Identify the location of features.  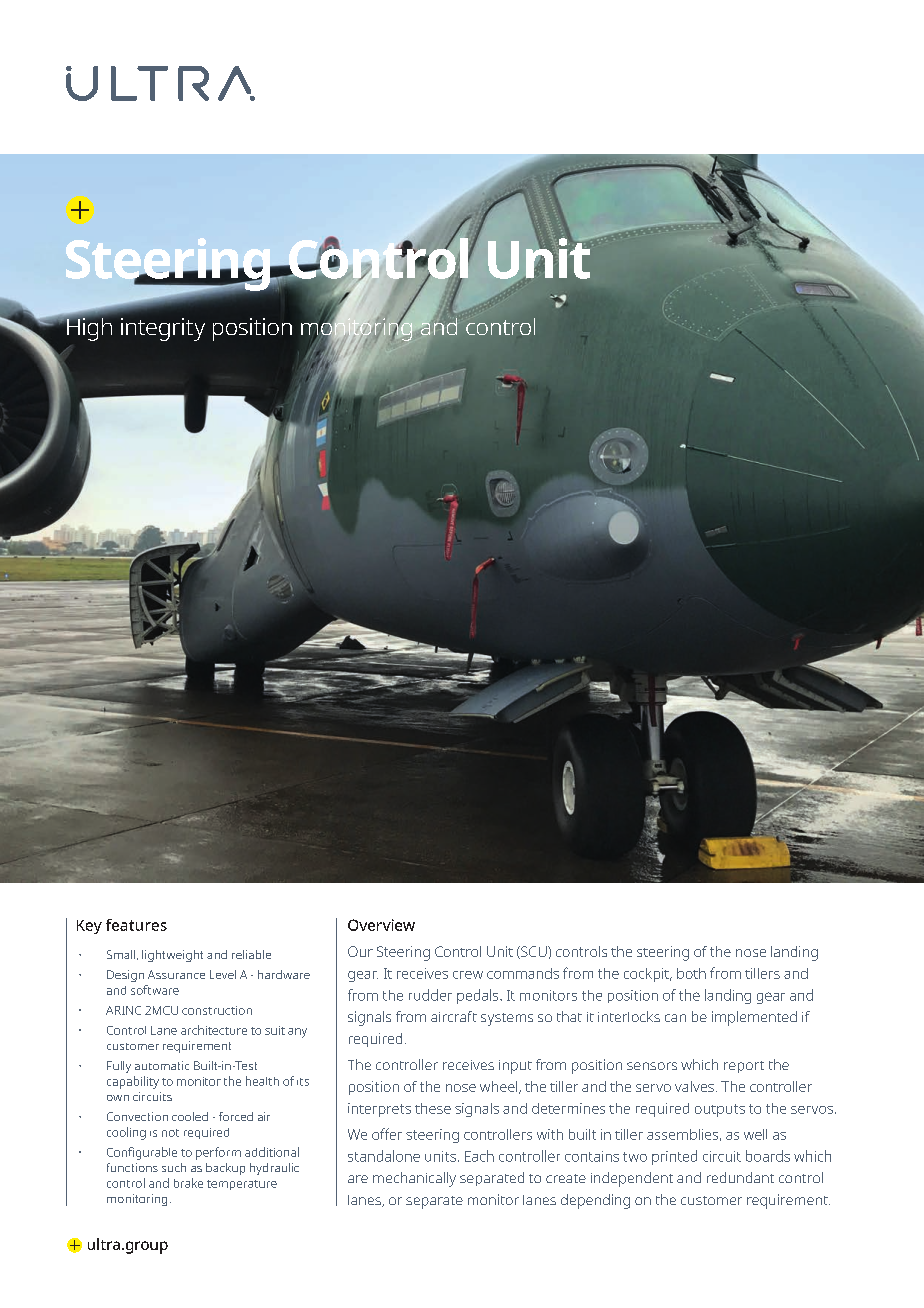
(136, 925).
